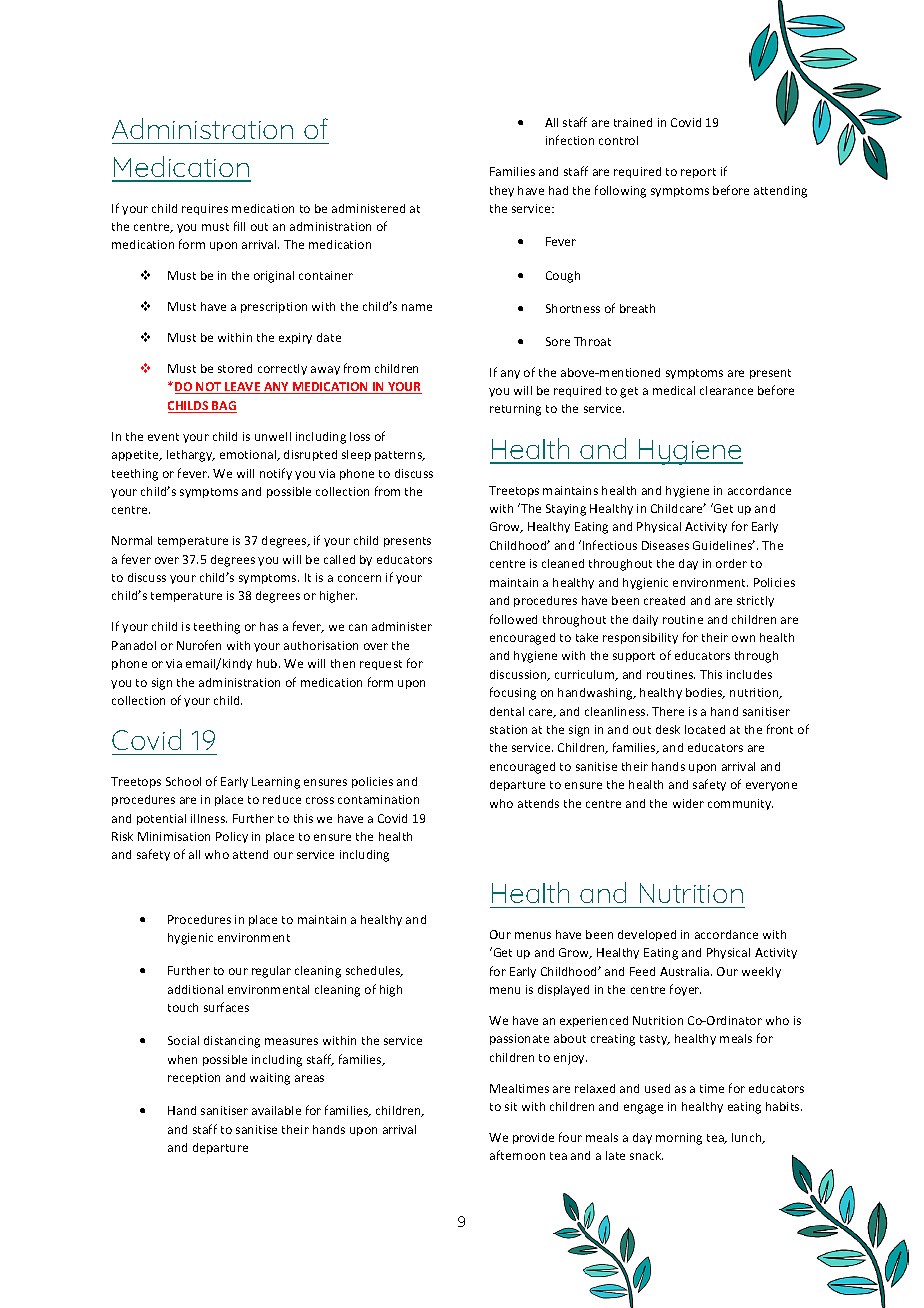  What do you see at coordinates (513, 619) in the screenshot?
I see `followed` at bounding box center [513, 619].
